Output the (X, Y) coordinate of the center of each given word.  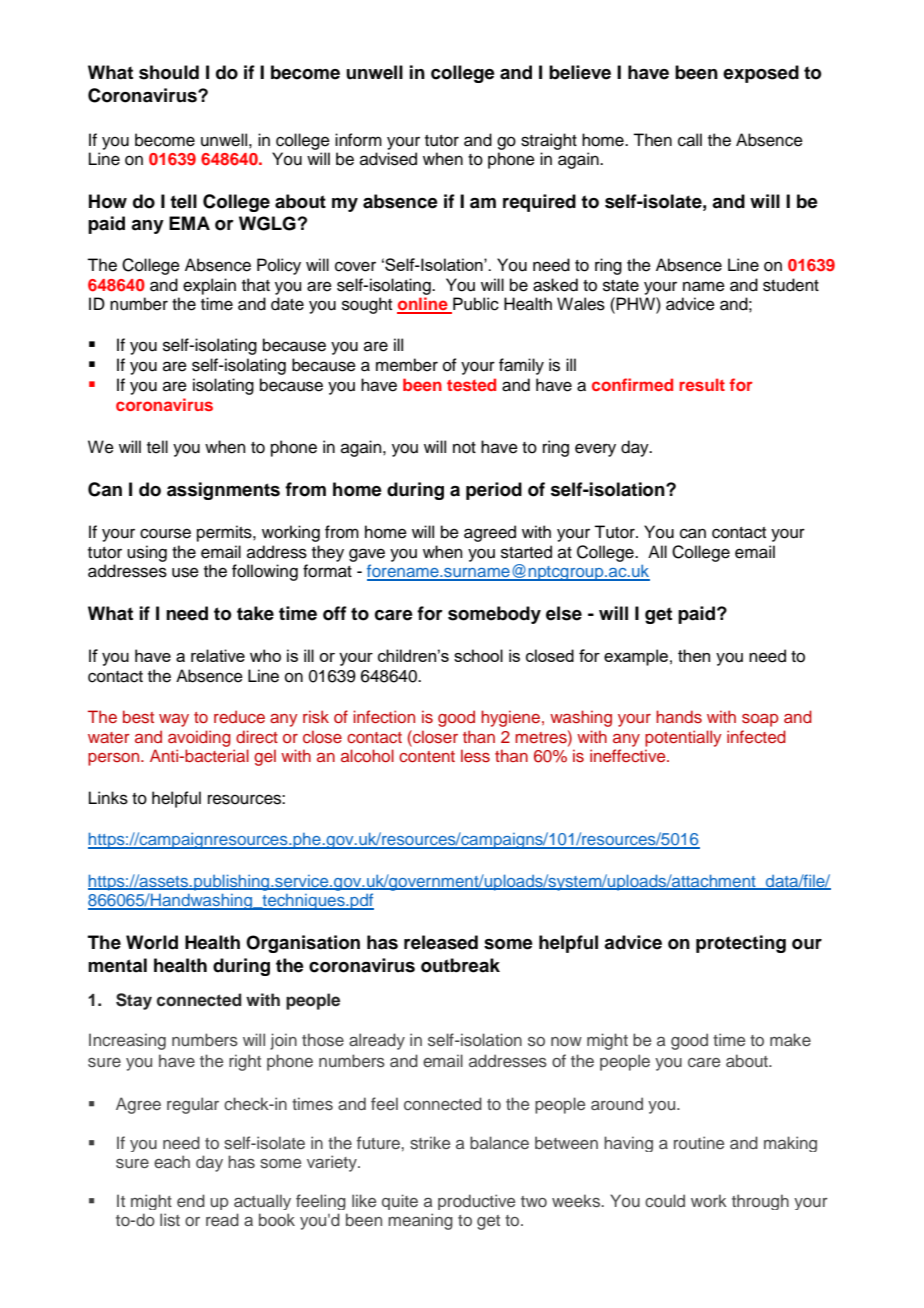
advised (388, 159)
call (690, 140)
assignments (223, 491)
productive (476, 1202)
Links (108, 798)
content (427, 756)
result (702, 384)
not (464, 448)
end (191, 1200)
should (169, 72)
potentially (683, 738)
